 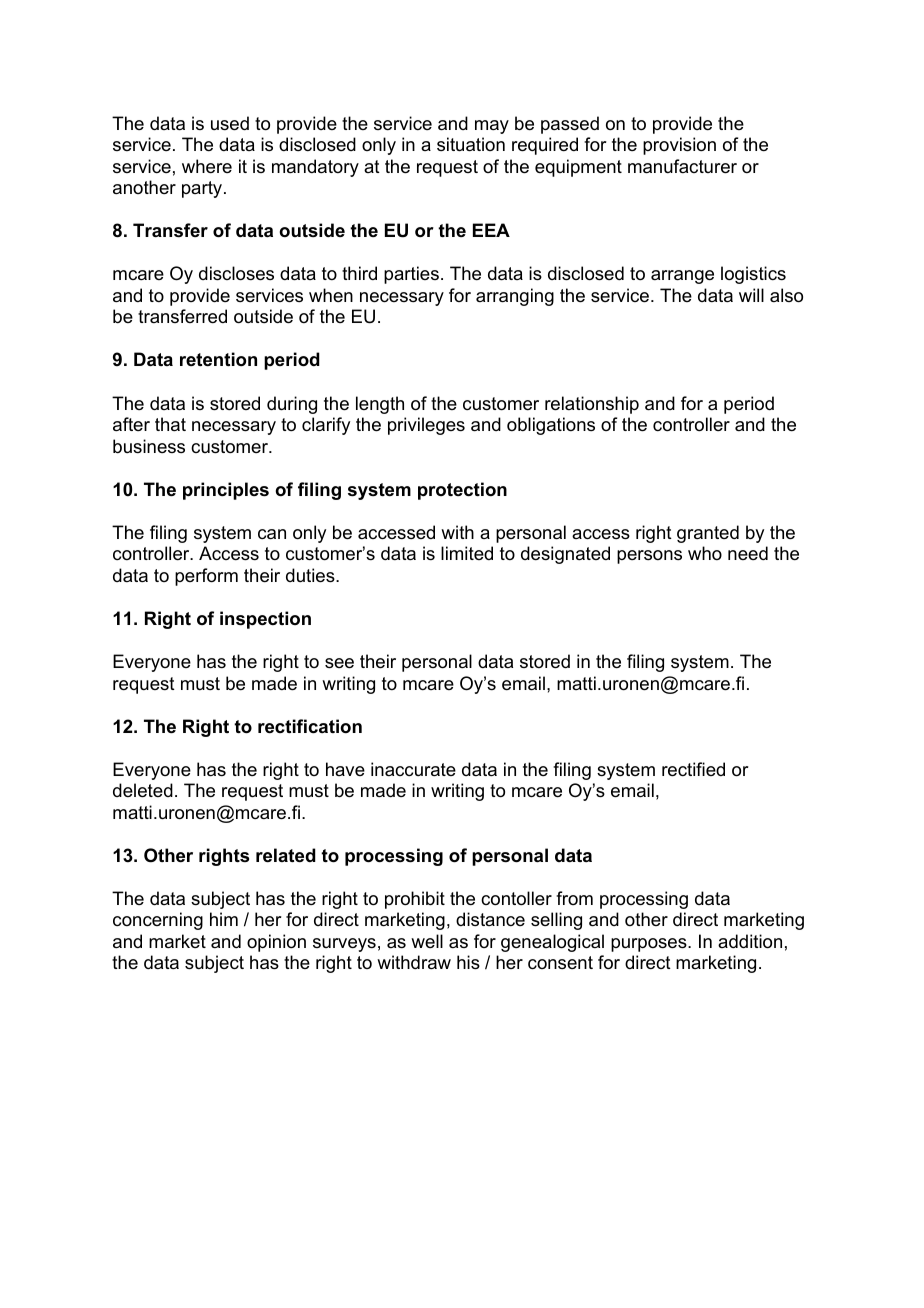 What do you see at coordinates (224, 919) in the page?
I see `him` at bounding box center [224, 919].
